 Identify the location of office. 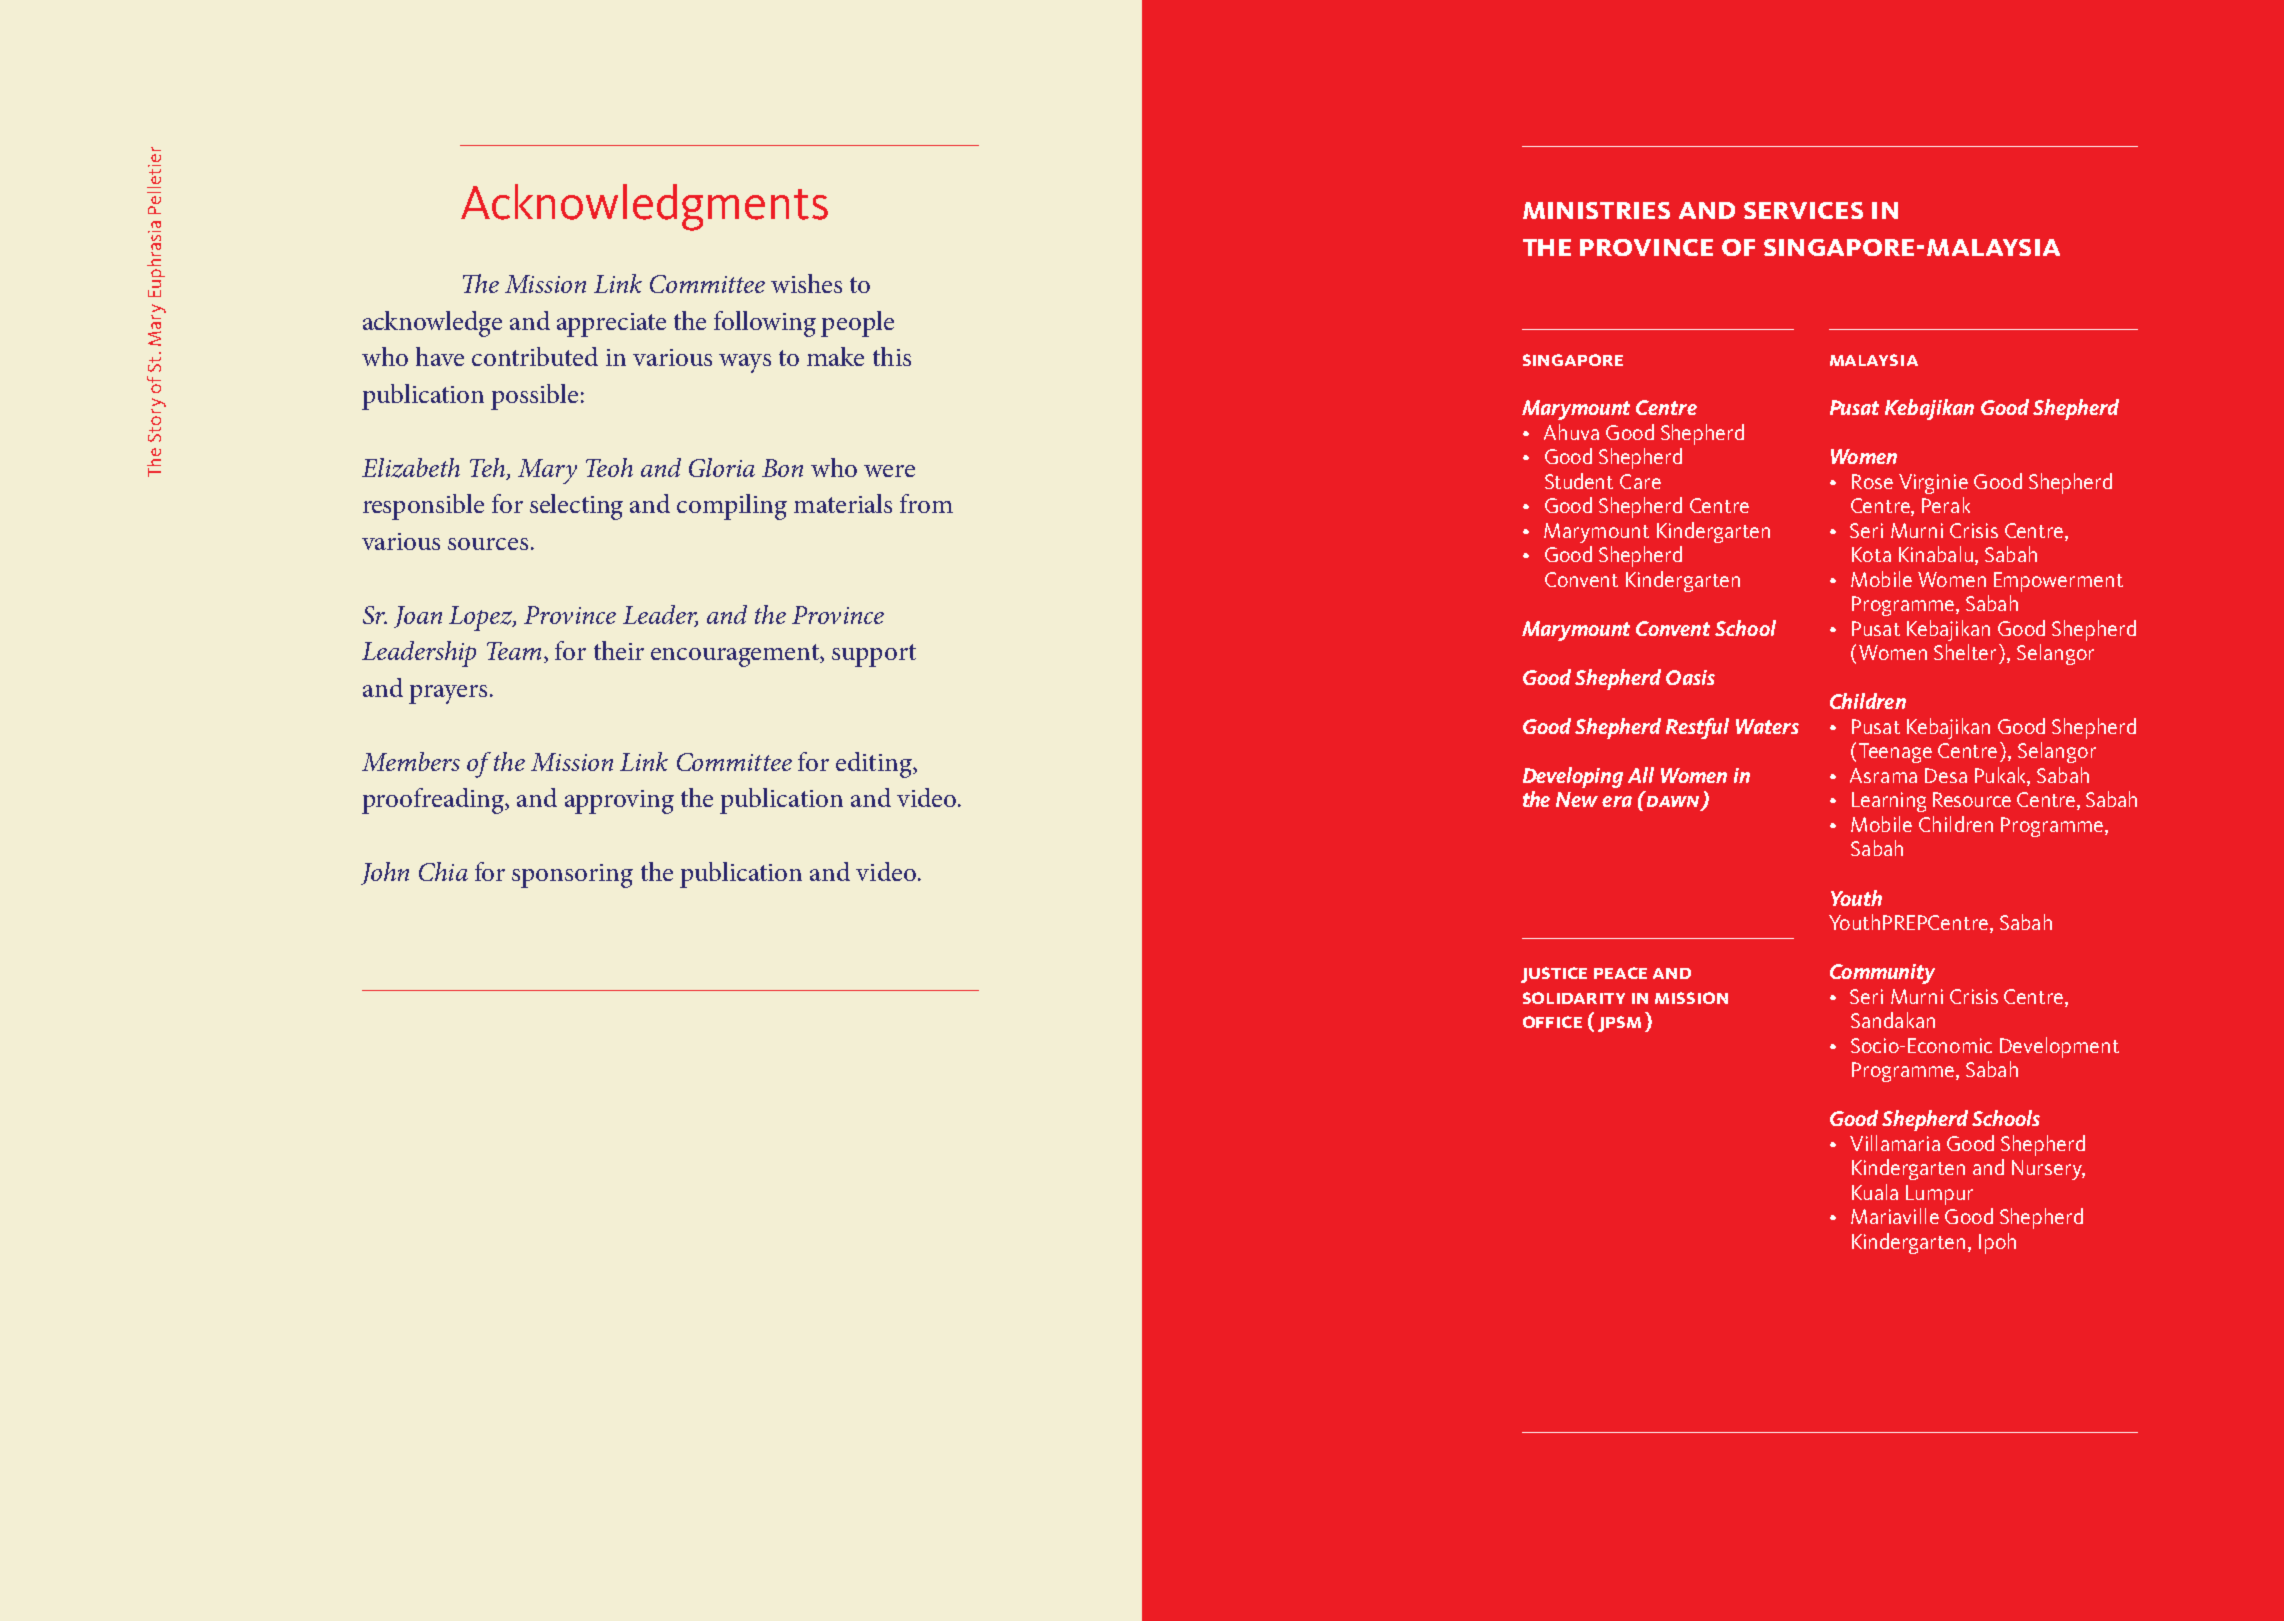
(1552, 1022).
